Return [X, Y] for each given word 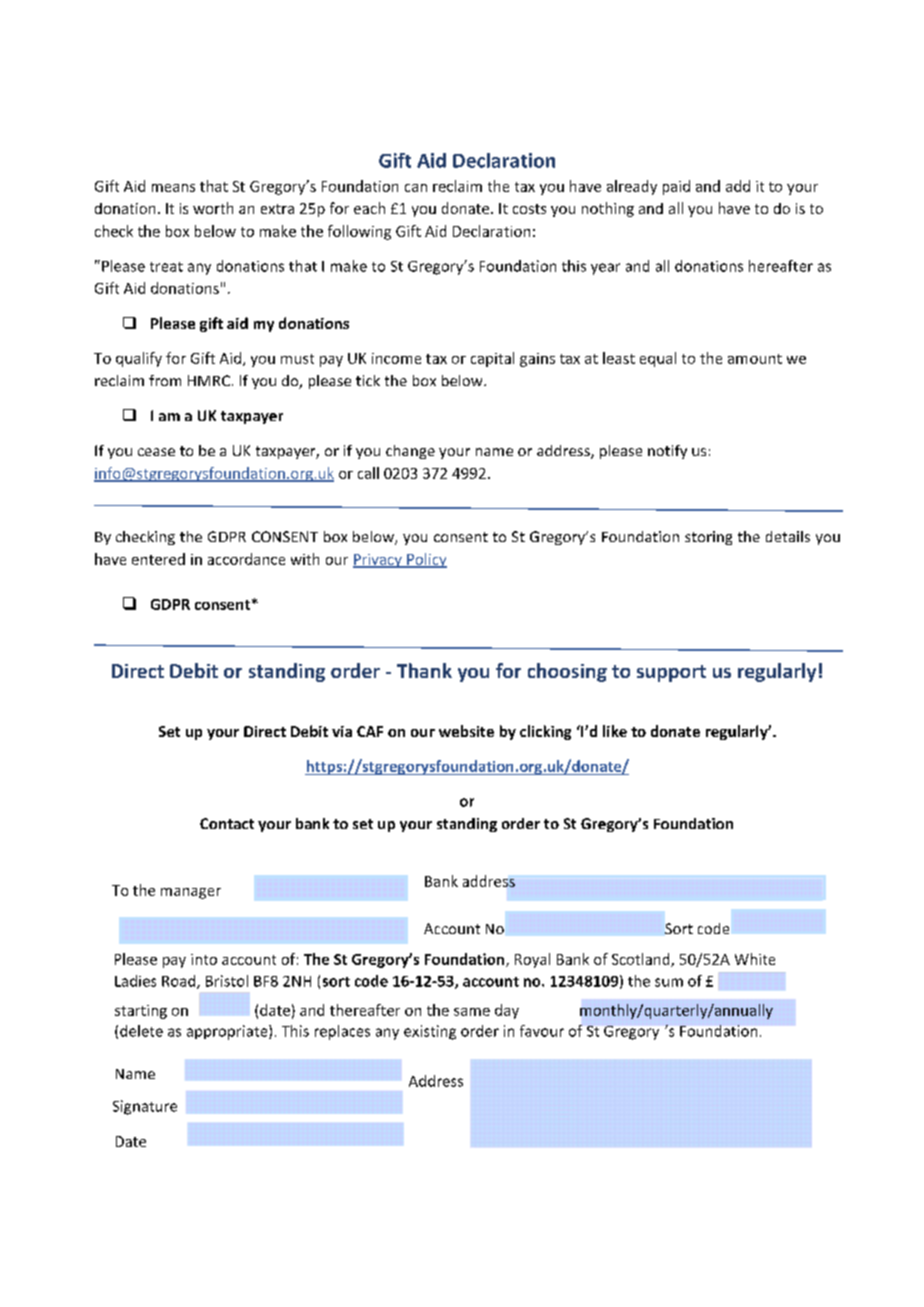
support [671, 673]
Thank [424, 670]
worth [213, 208]
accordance [246, 559]
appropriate [228, 1032]
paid [676, 187]
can [416, 188]
